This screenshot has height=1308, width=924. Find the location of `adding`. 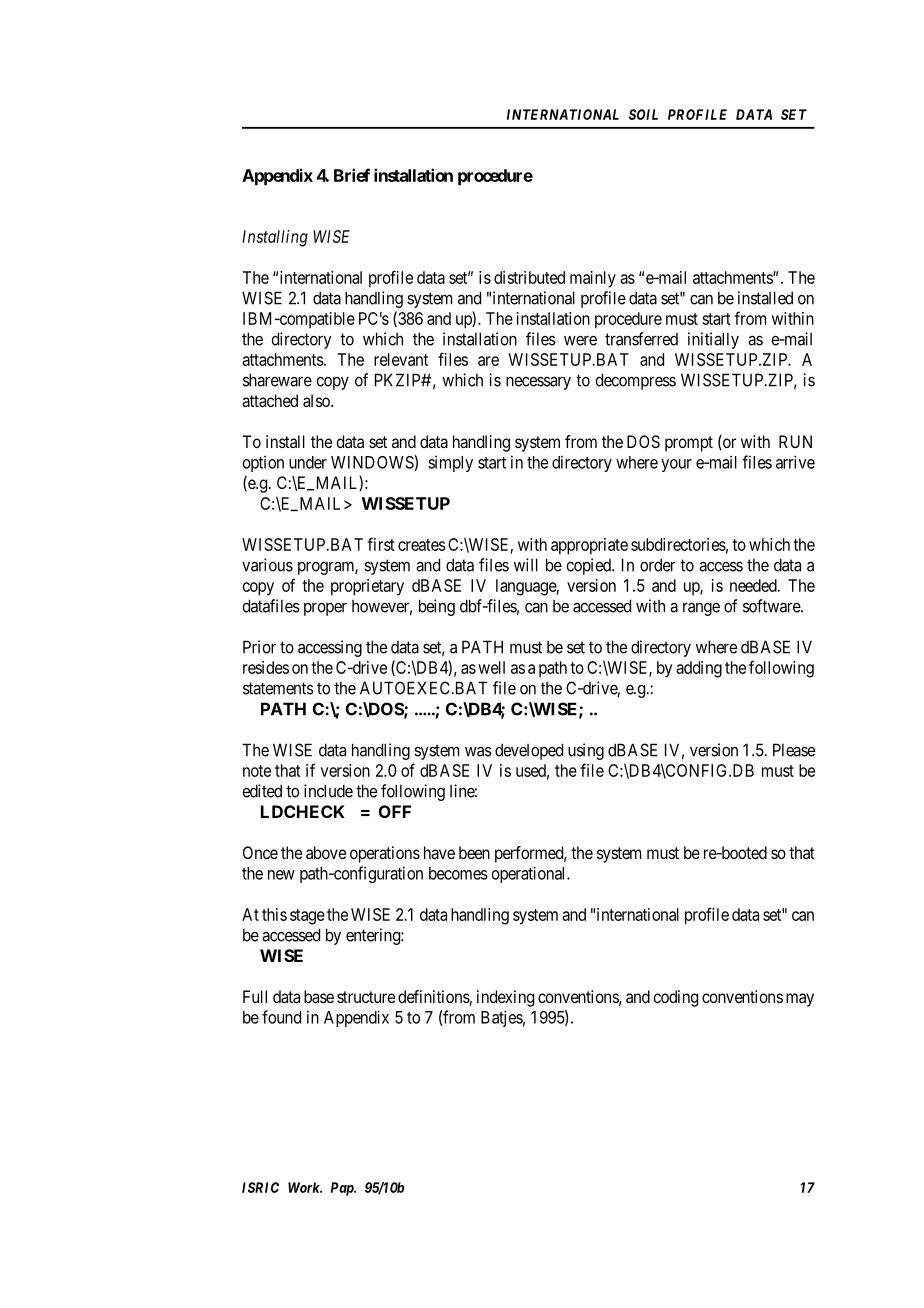

adding is located at coordinates (699, 669).
